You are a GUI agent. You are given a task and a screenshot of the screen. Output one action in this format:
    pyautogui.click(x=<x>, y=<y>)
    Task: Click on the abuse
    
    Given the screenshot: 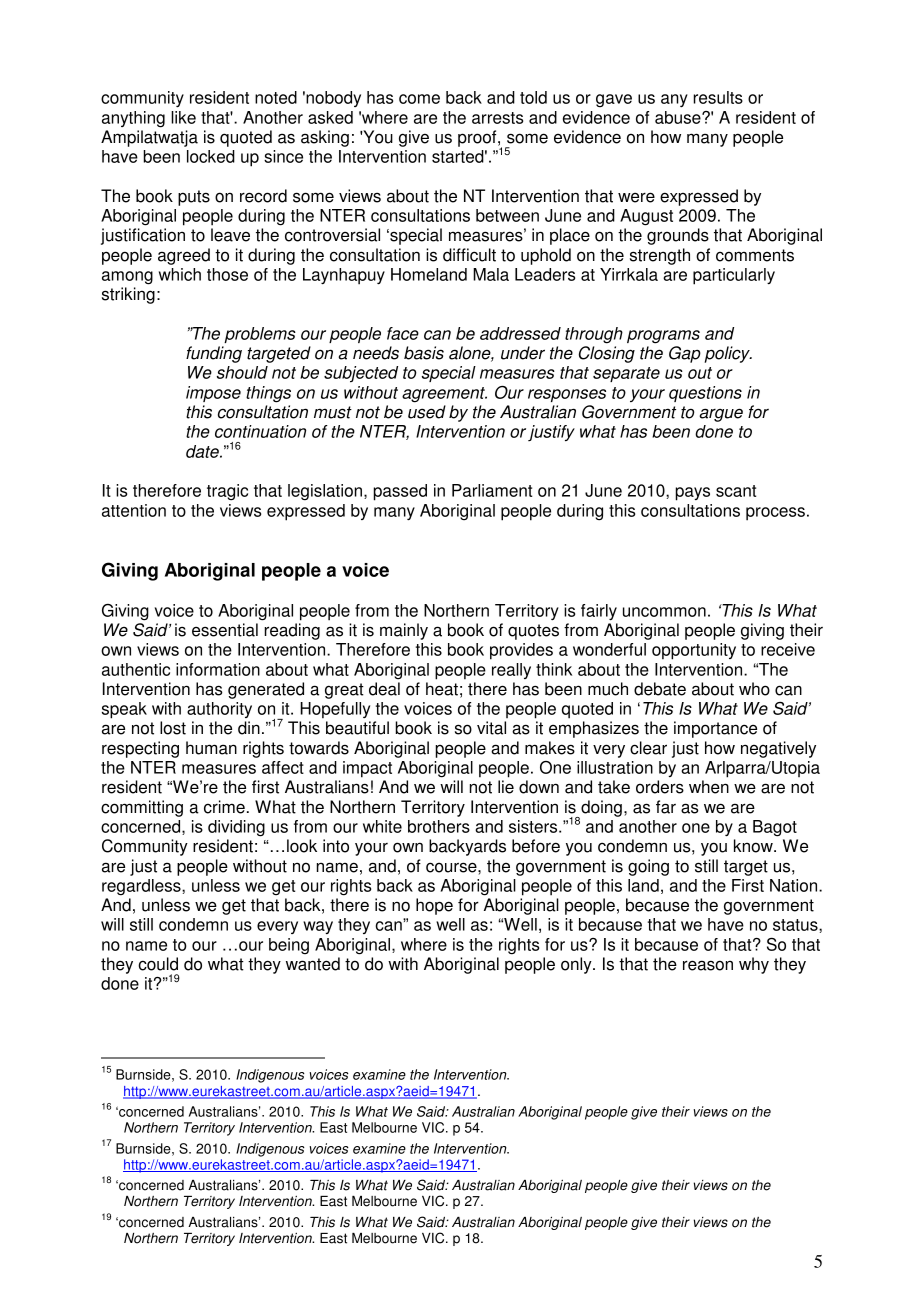 What is the action you would take?
    pyautogui.click(x=679, y=117)
